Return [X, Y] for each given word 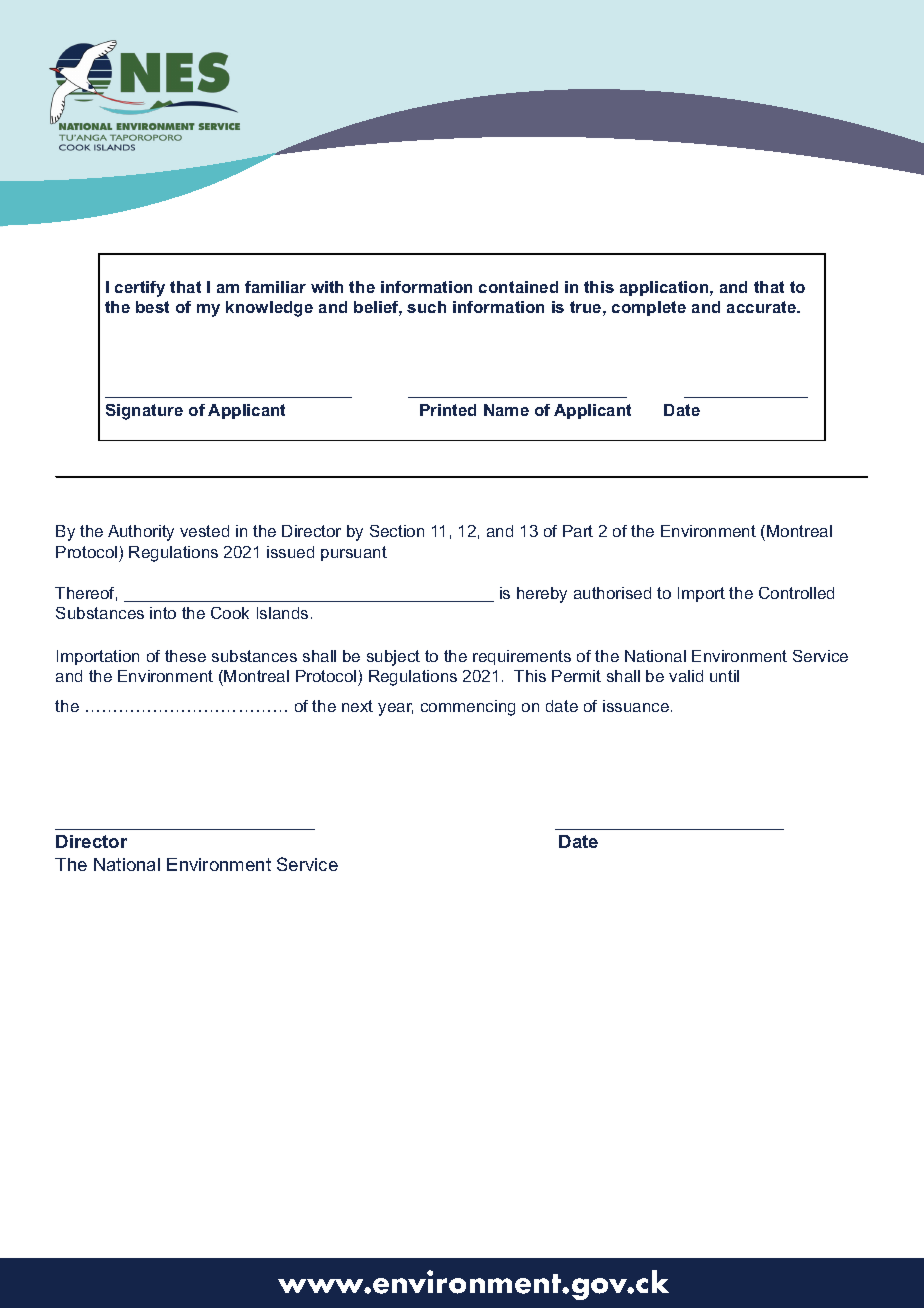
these [185, 656]
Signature [144, 412]
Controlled [796, 593]
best [152, 307]
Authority [141, 533]
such [426, 307]
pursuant [354, 553]
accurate [763, 307]
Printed [448, 410]
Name [506, 410]
